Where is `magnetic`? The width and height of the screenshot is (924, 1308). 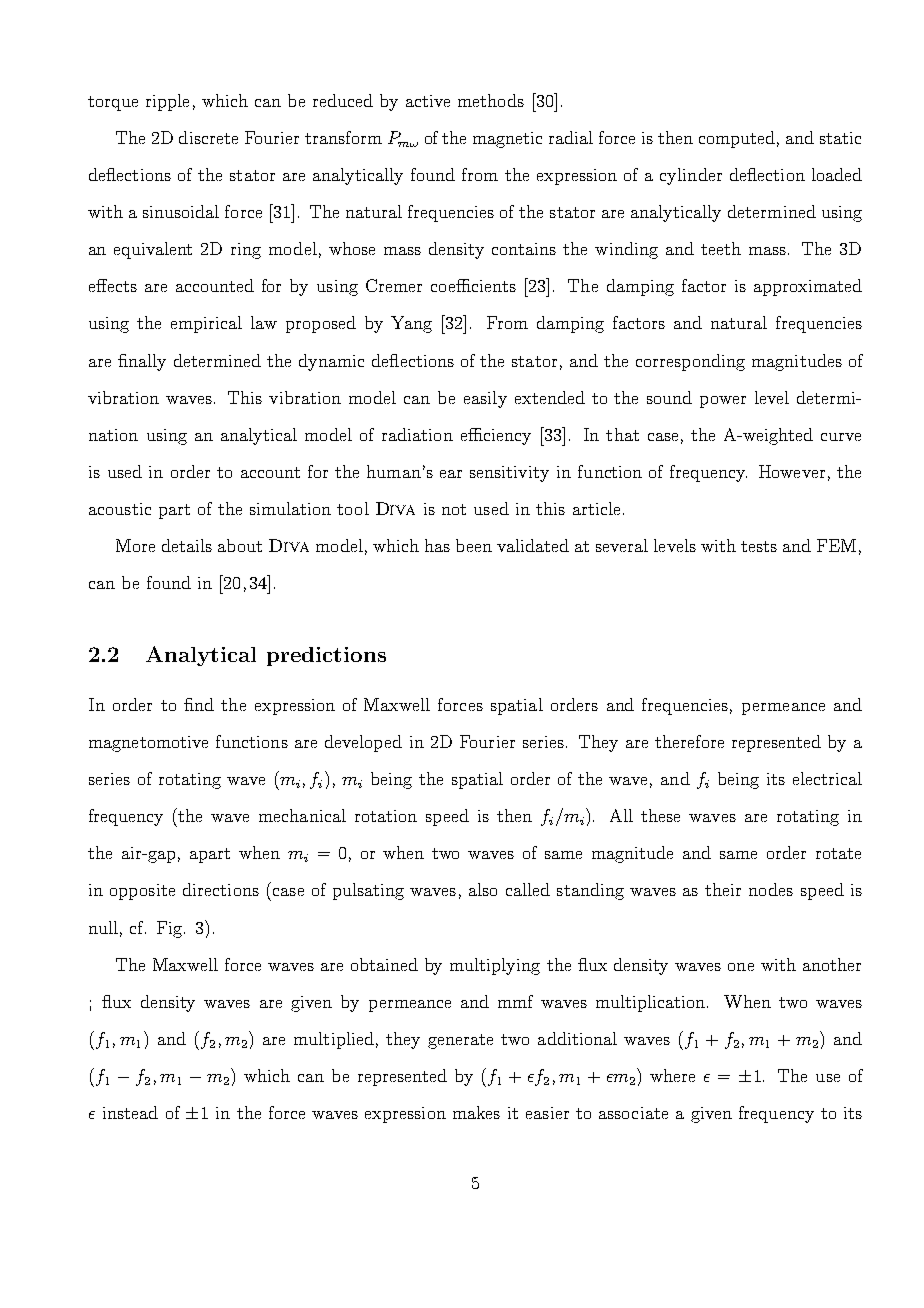
magnetic is located at coordinates (507, 140).
